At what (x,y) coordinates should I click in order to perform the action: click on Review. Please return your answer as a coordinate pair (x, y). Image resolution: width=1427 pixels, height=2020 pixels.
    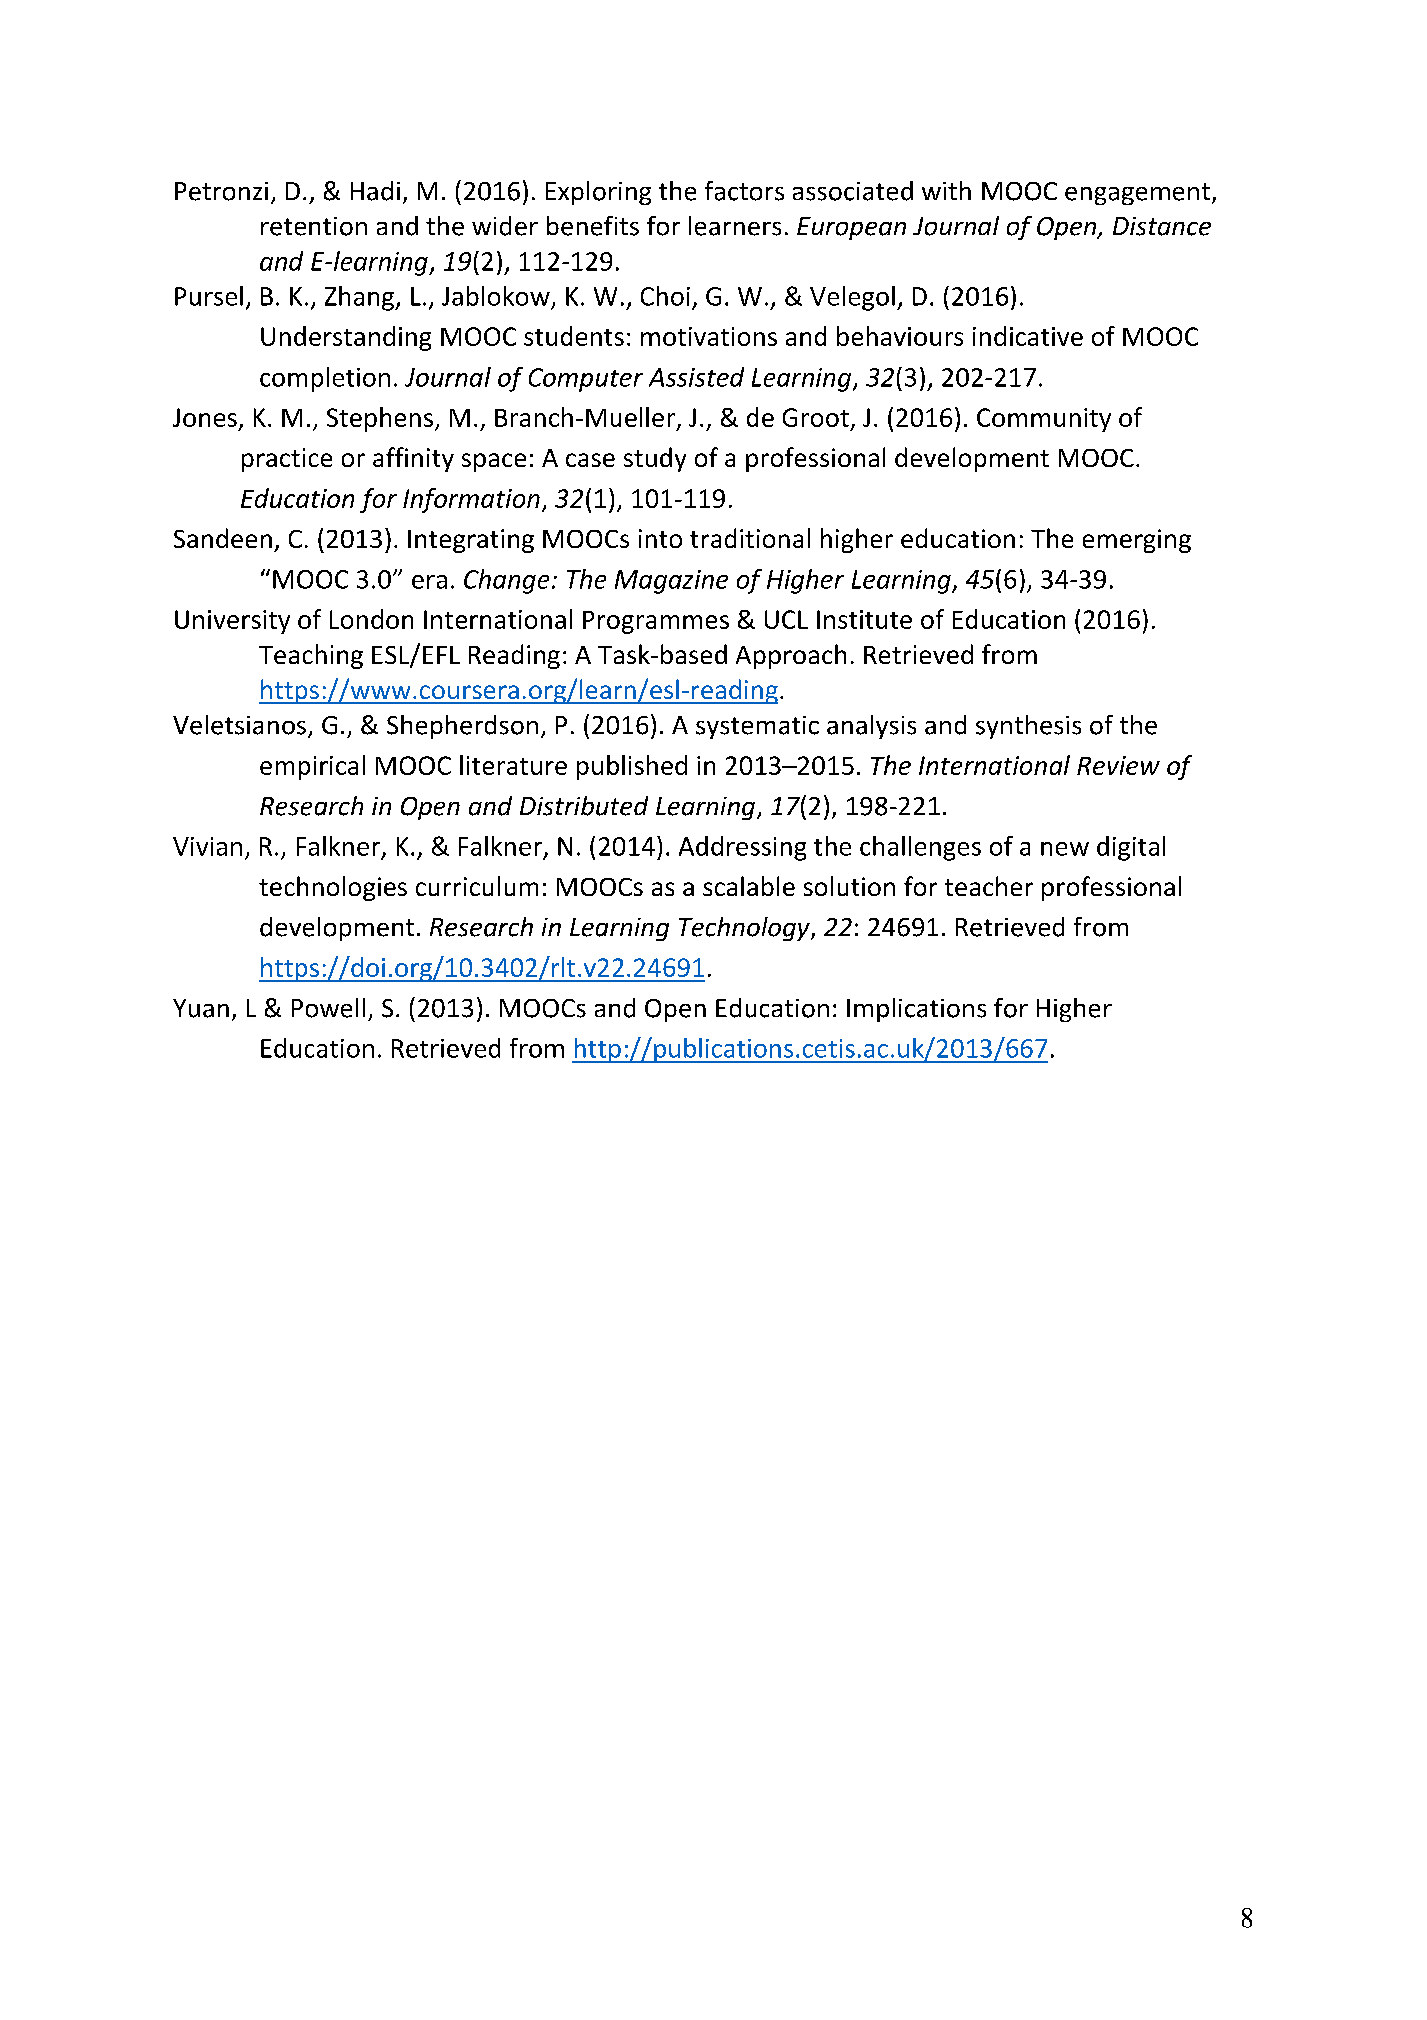
    Looking at the image, I should click on (1118, 765).
